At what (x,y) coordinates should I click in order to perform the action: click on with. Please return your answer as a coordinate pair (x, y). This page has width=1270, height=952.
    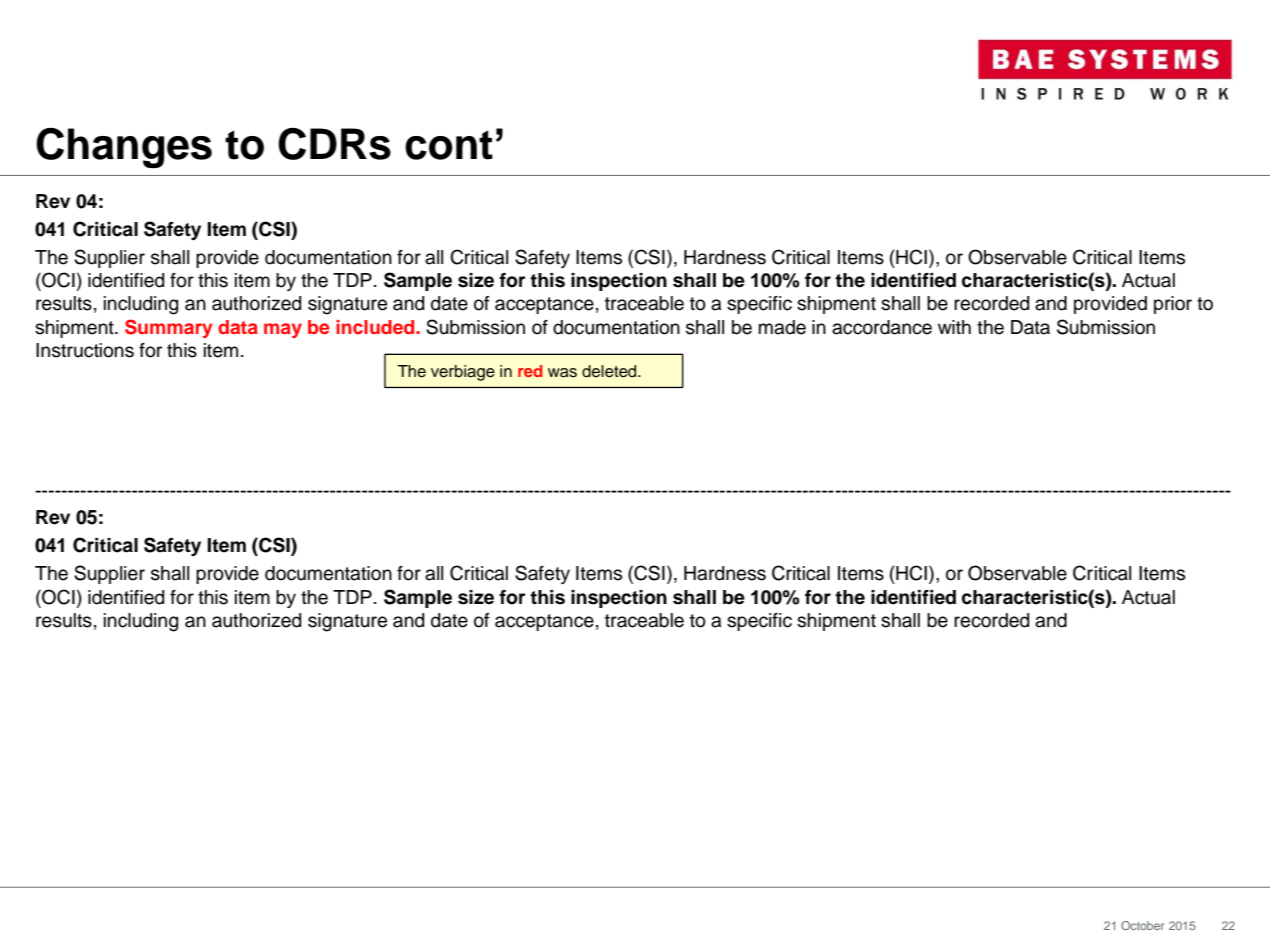
    Looking at the image, I should click on (954, 327).
